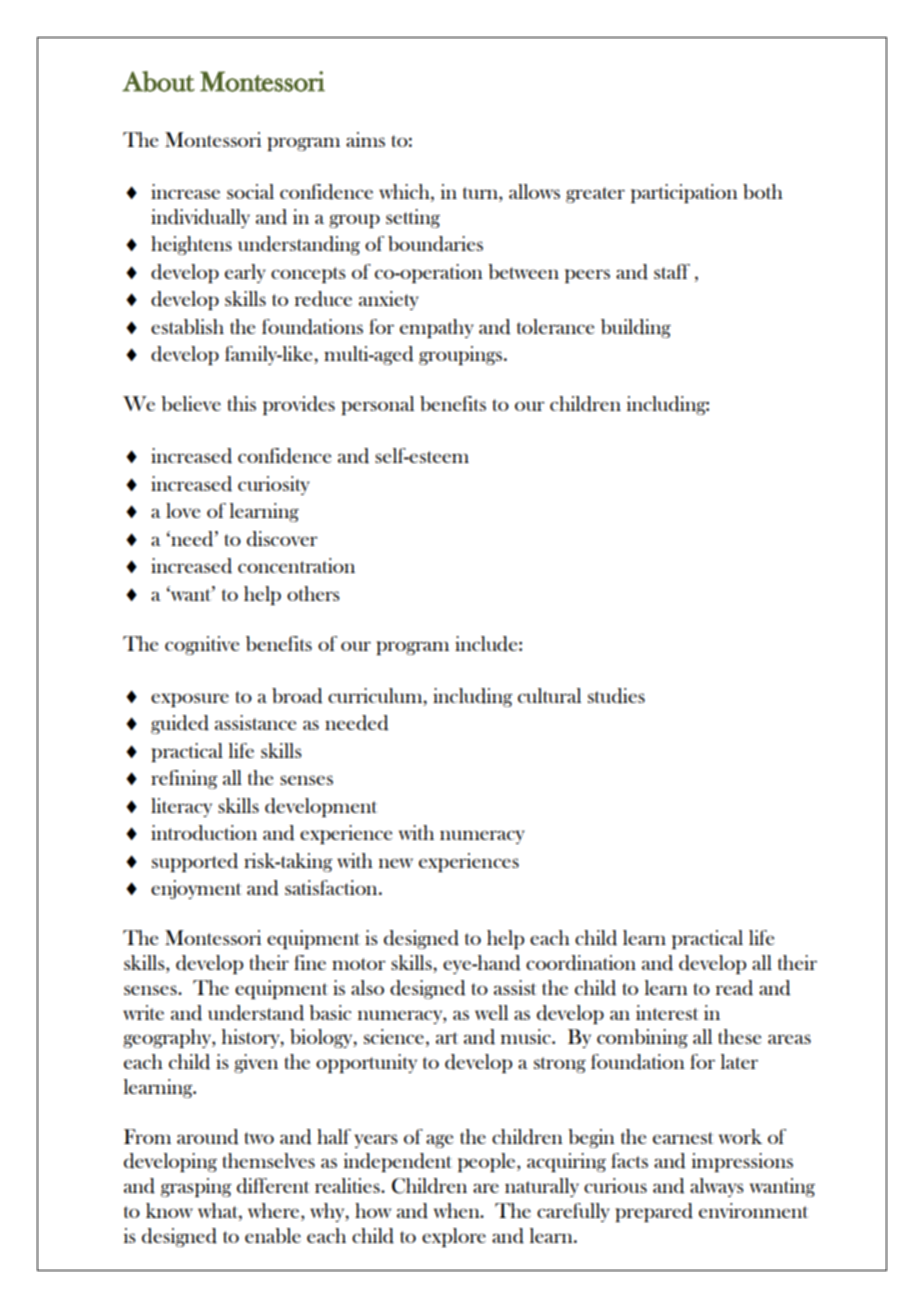 The image size is (924, 1308). What do you see at coordinates (458, 1210) in the screenshot?
I see `when` at bounding box center [458, 1210].
